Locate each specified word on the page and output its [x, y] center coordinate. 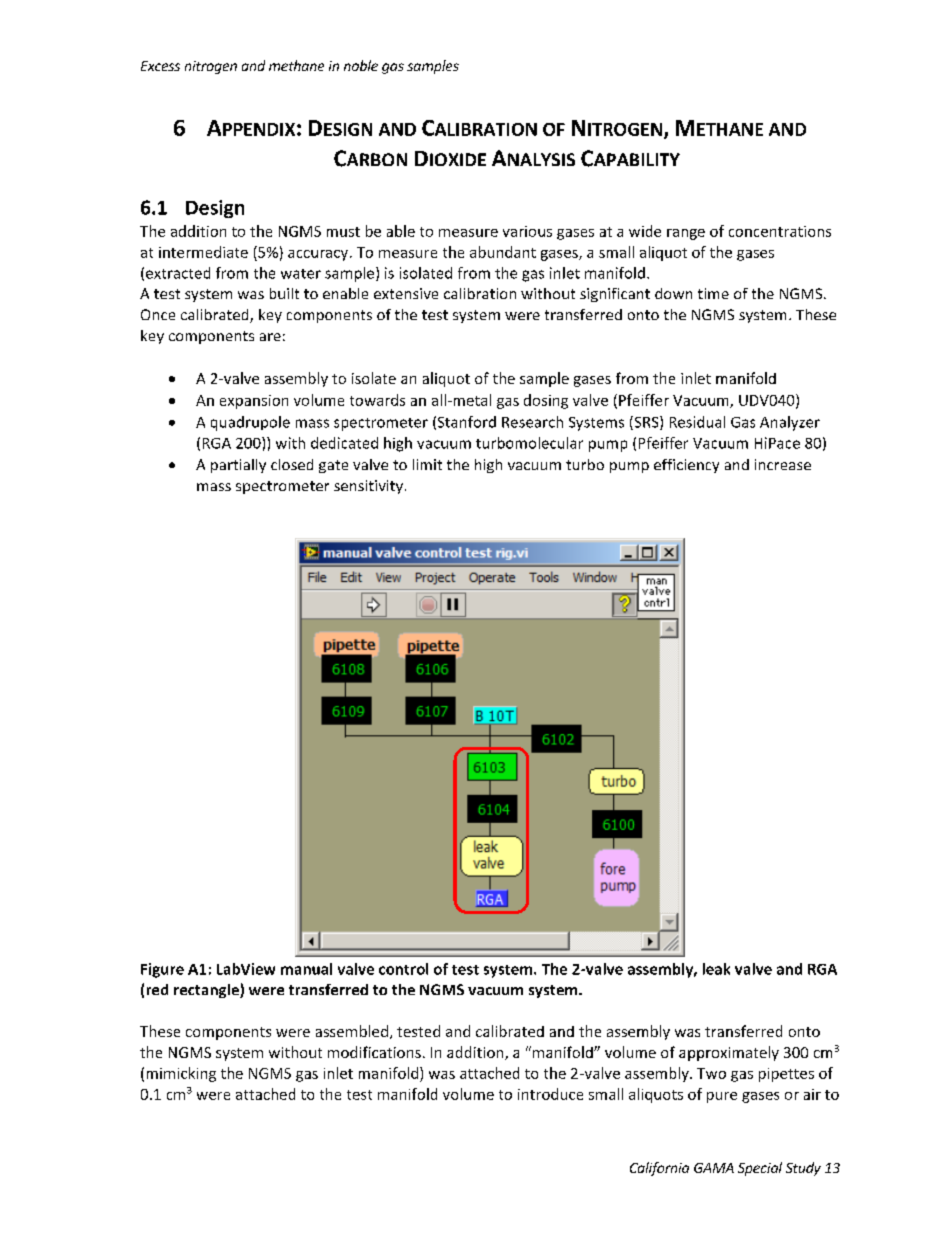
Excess [160, 66]
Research [532, 422]
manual [306, 969]
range [686, 234]
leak [716, 969]
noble [361, 65]
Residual [697, 422]
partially [238, 466]
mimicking [181, 1074]
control [403, 969]
